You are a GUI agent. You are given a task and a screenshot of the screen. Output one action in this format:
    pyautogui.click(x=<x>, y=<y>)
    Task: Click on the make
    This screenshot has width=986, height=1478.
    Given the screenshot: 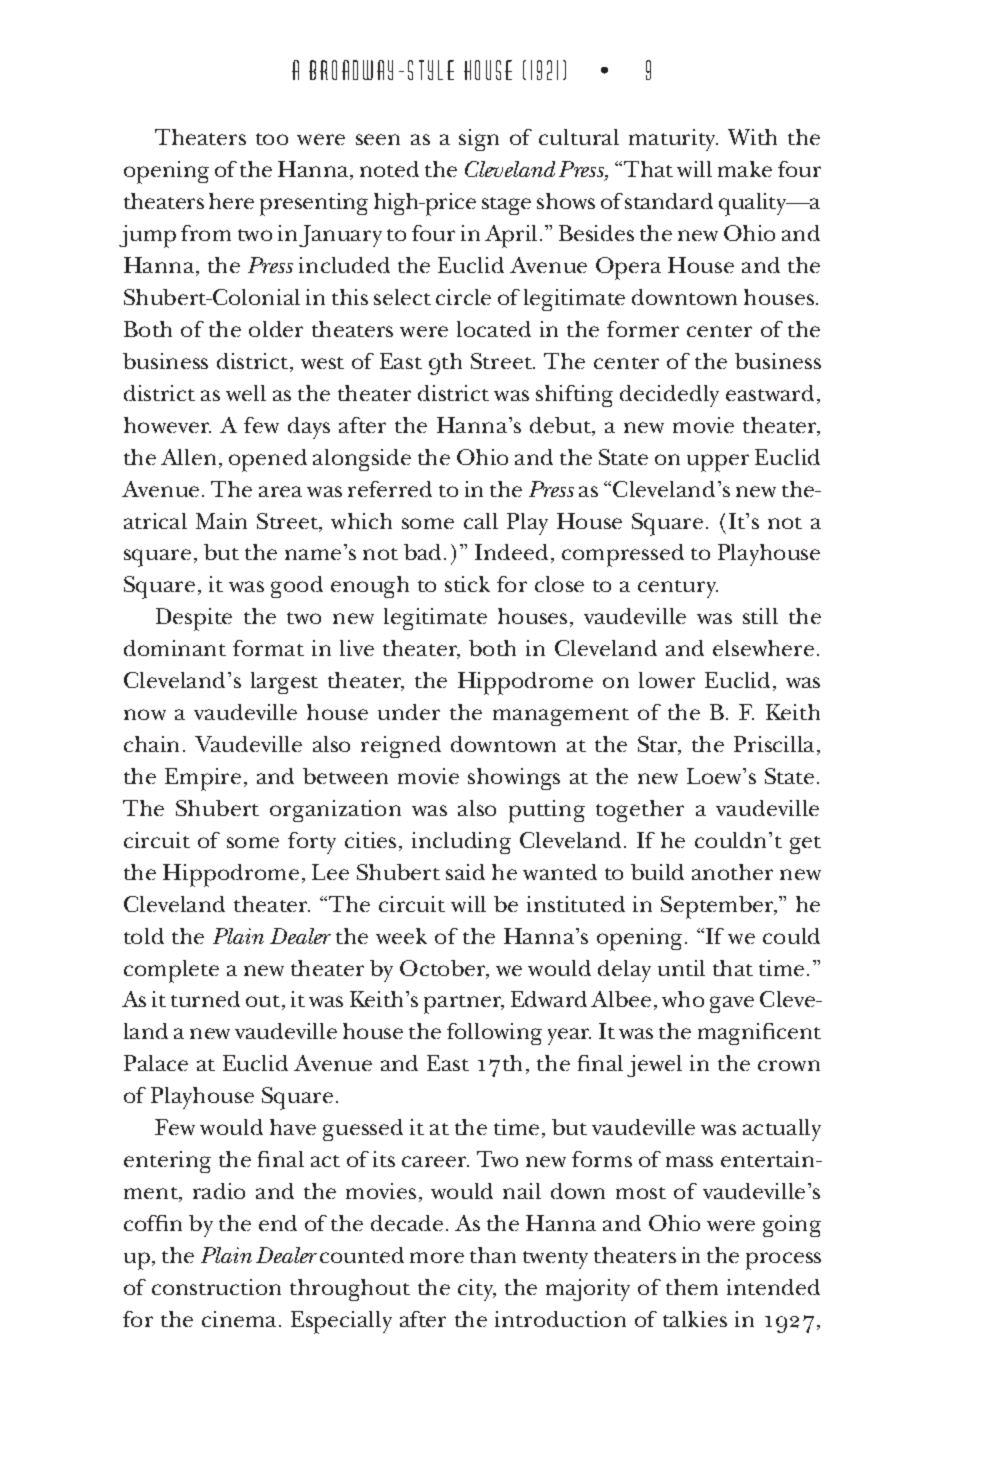 What is the action you would take?
    pyautogui.click(x=745, y=169)
